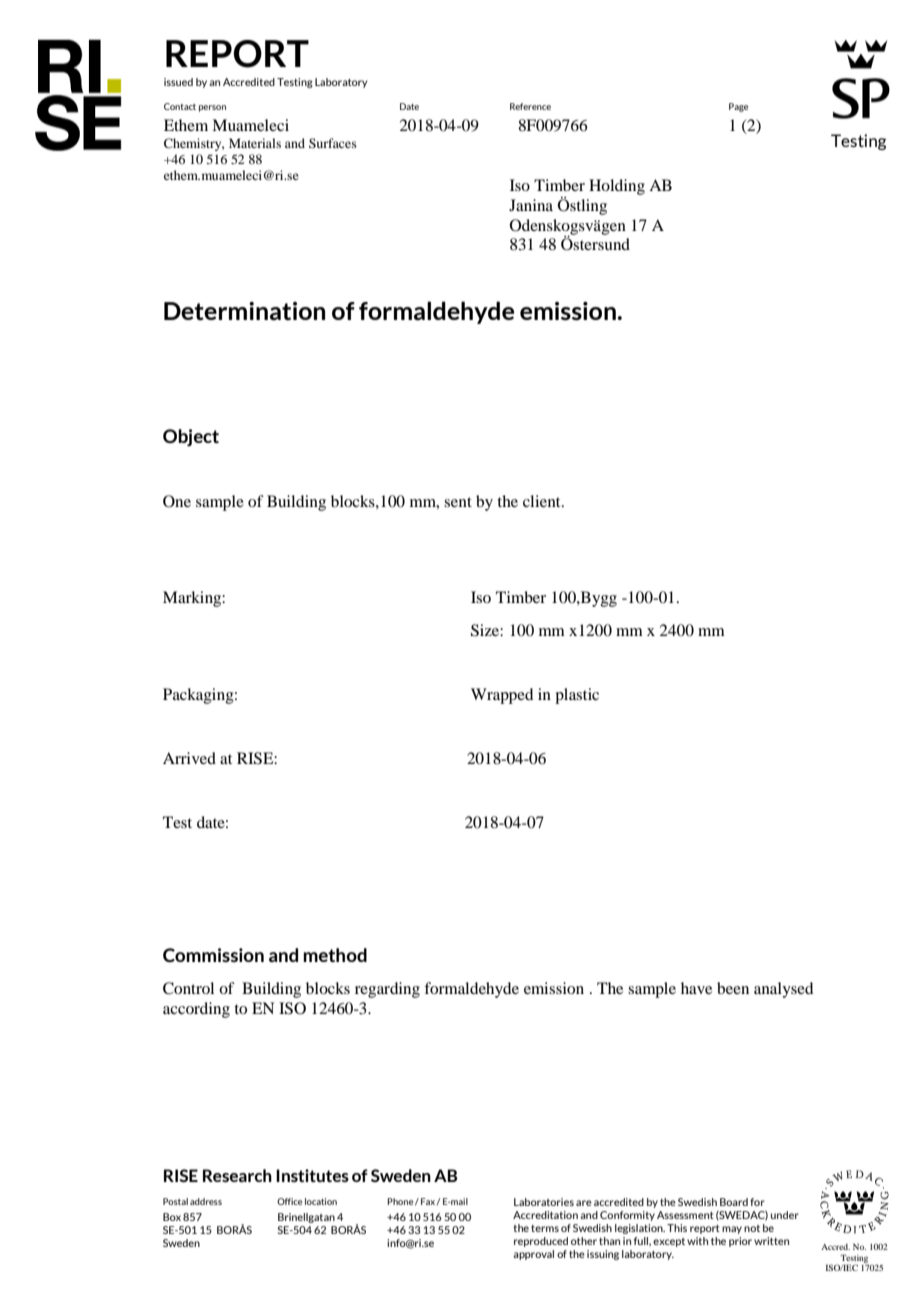  Describe the element at coordinates (696, 988) in the screenshot. I see `have` at that location.
